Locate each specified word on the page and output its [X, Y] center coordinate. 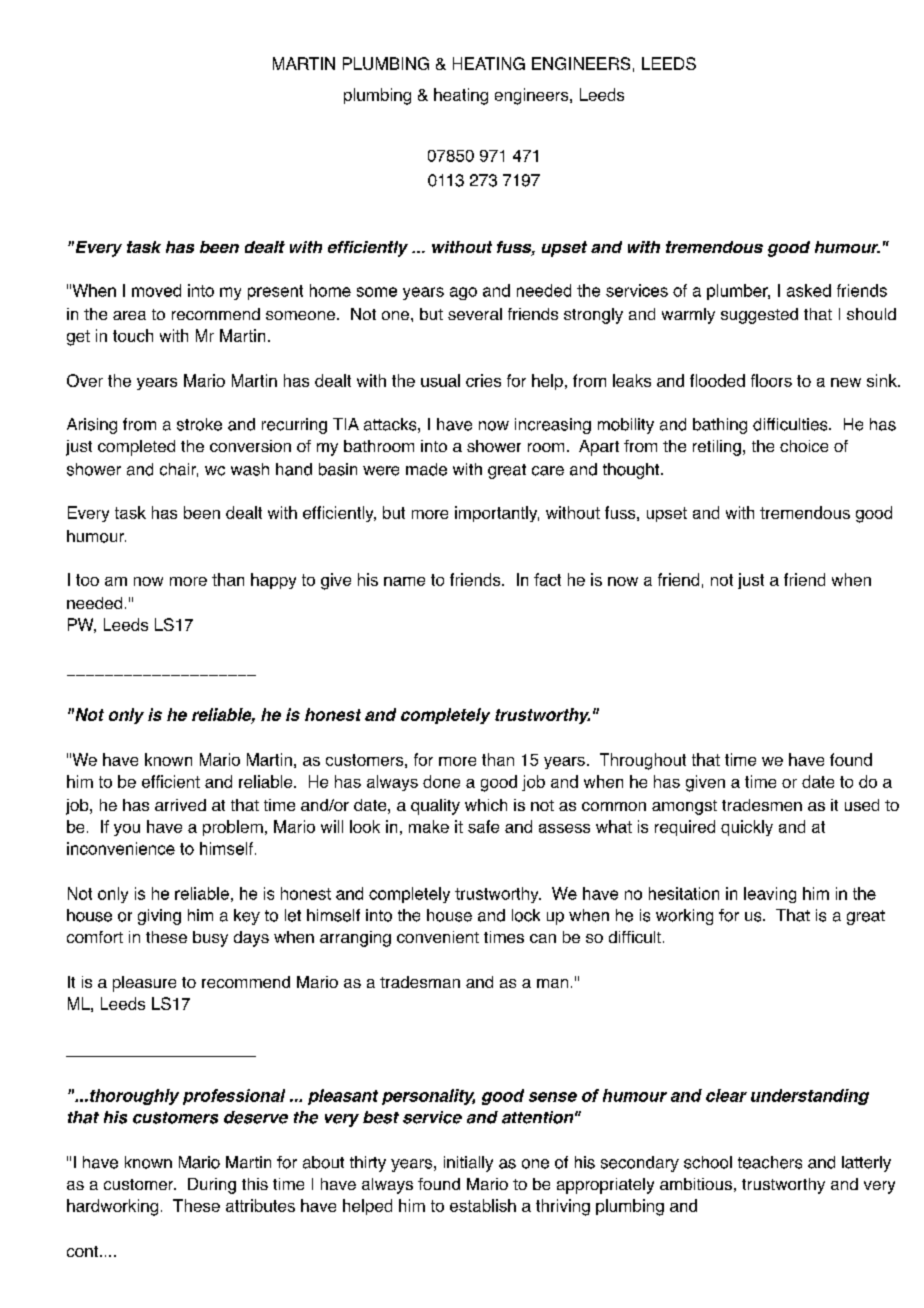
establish [483, 1205]
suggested [759, 316]
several [475, 314]
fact [547, 579]
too [87, 580]
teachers [770, 1162]
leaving [770, 895]
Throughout [643, 761]
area [129, 315]
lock [526, 915]
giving [159, 917]
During [212, 1186]
